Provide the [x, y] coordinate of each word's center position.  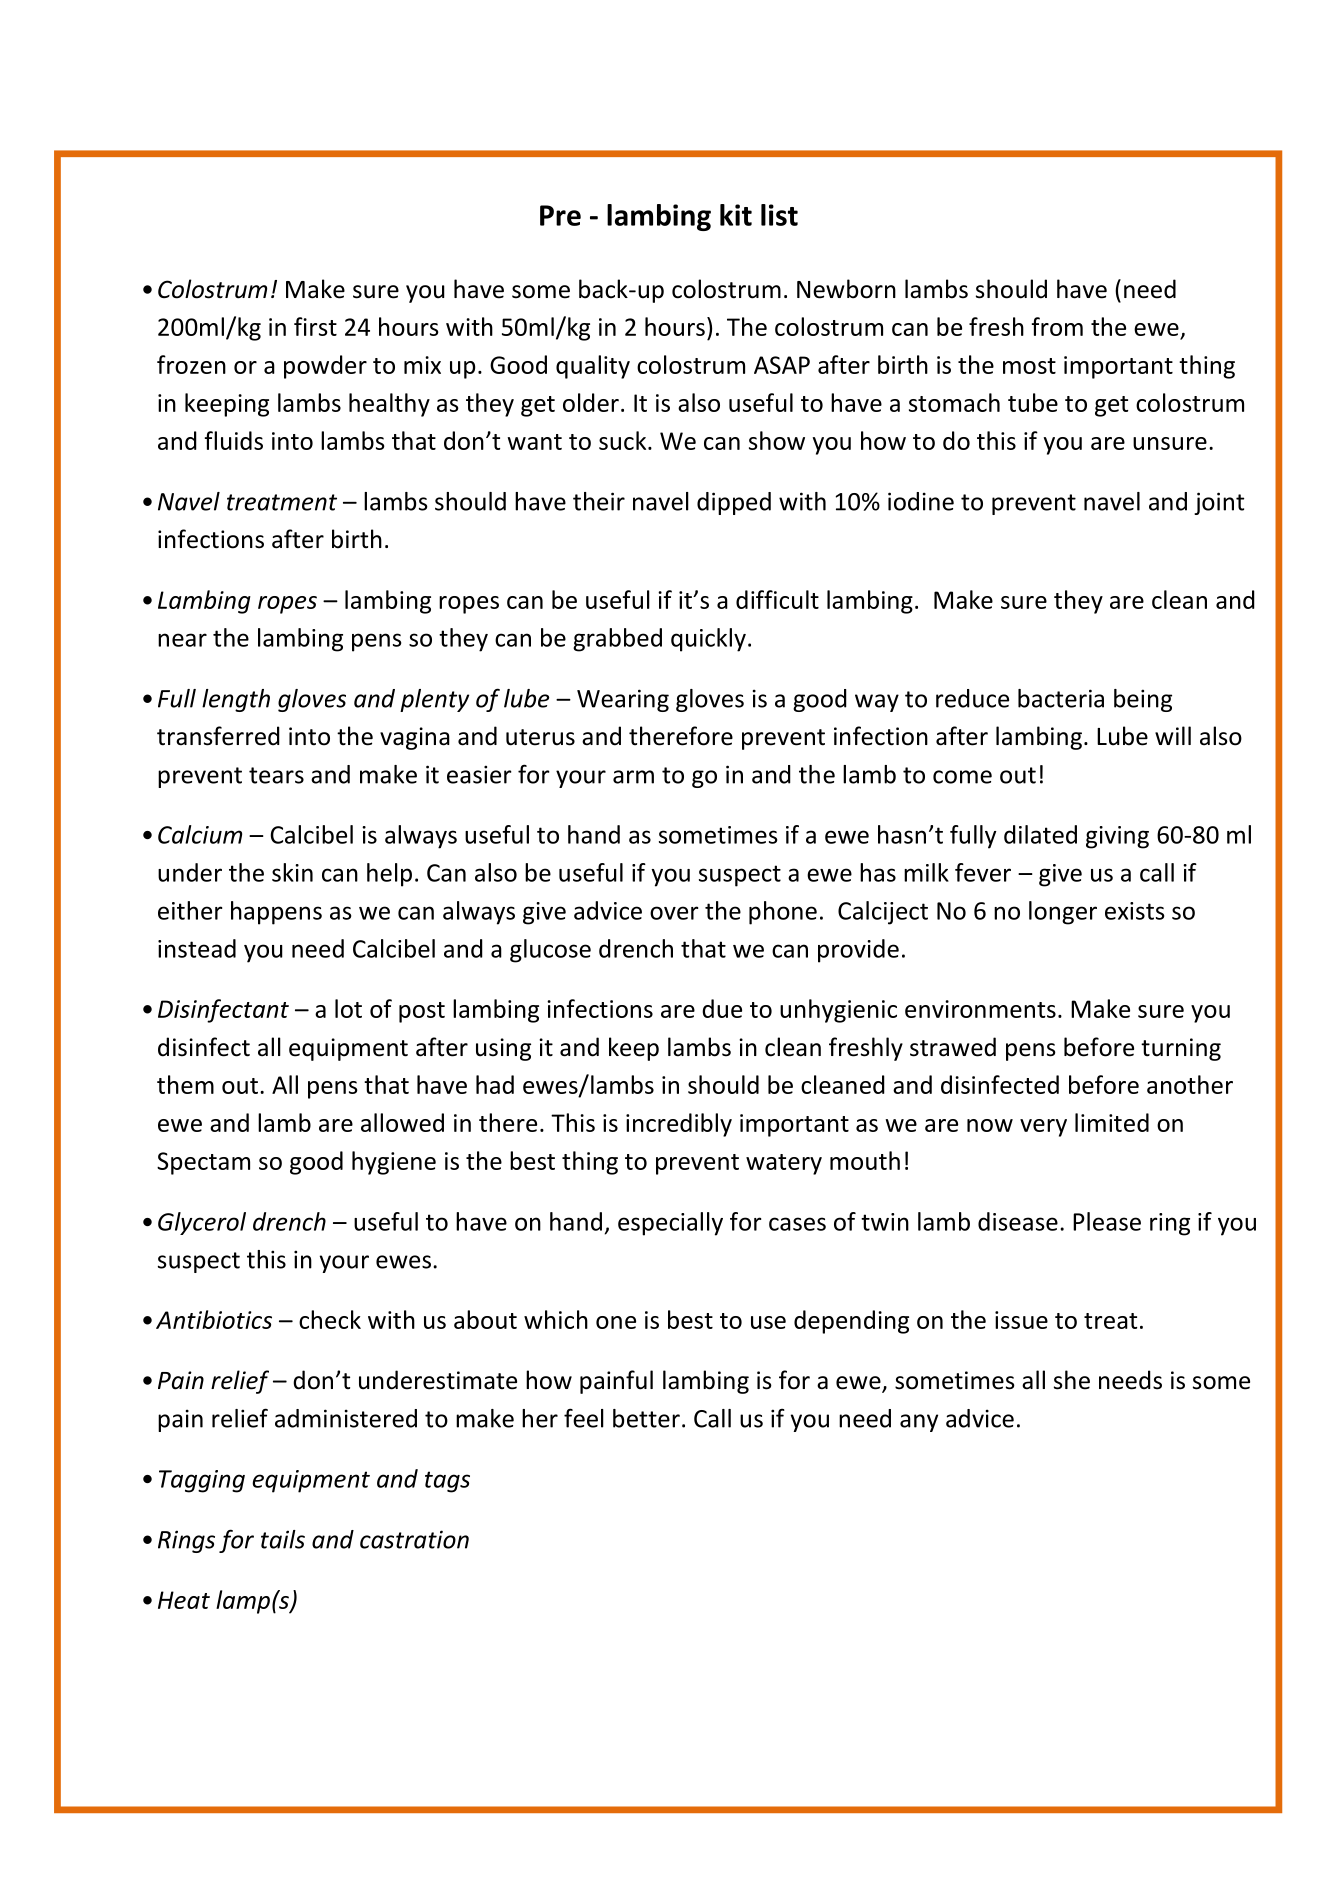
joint [1219, 503]
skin [292, 872]
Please [1107, 1221]
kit [736, 215]
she [1072, 1380]
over [674, 913]
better [646, 1418]
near [182, 640]
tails [283, 1539]
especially [670, 1224]
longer [1063, 913]
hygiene [394, 1163]
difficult [777, 599]
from [1057, 326]
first [315, 326]
